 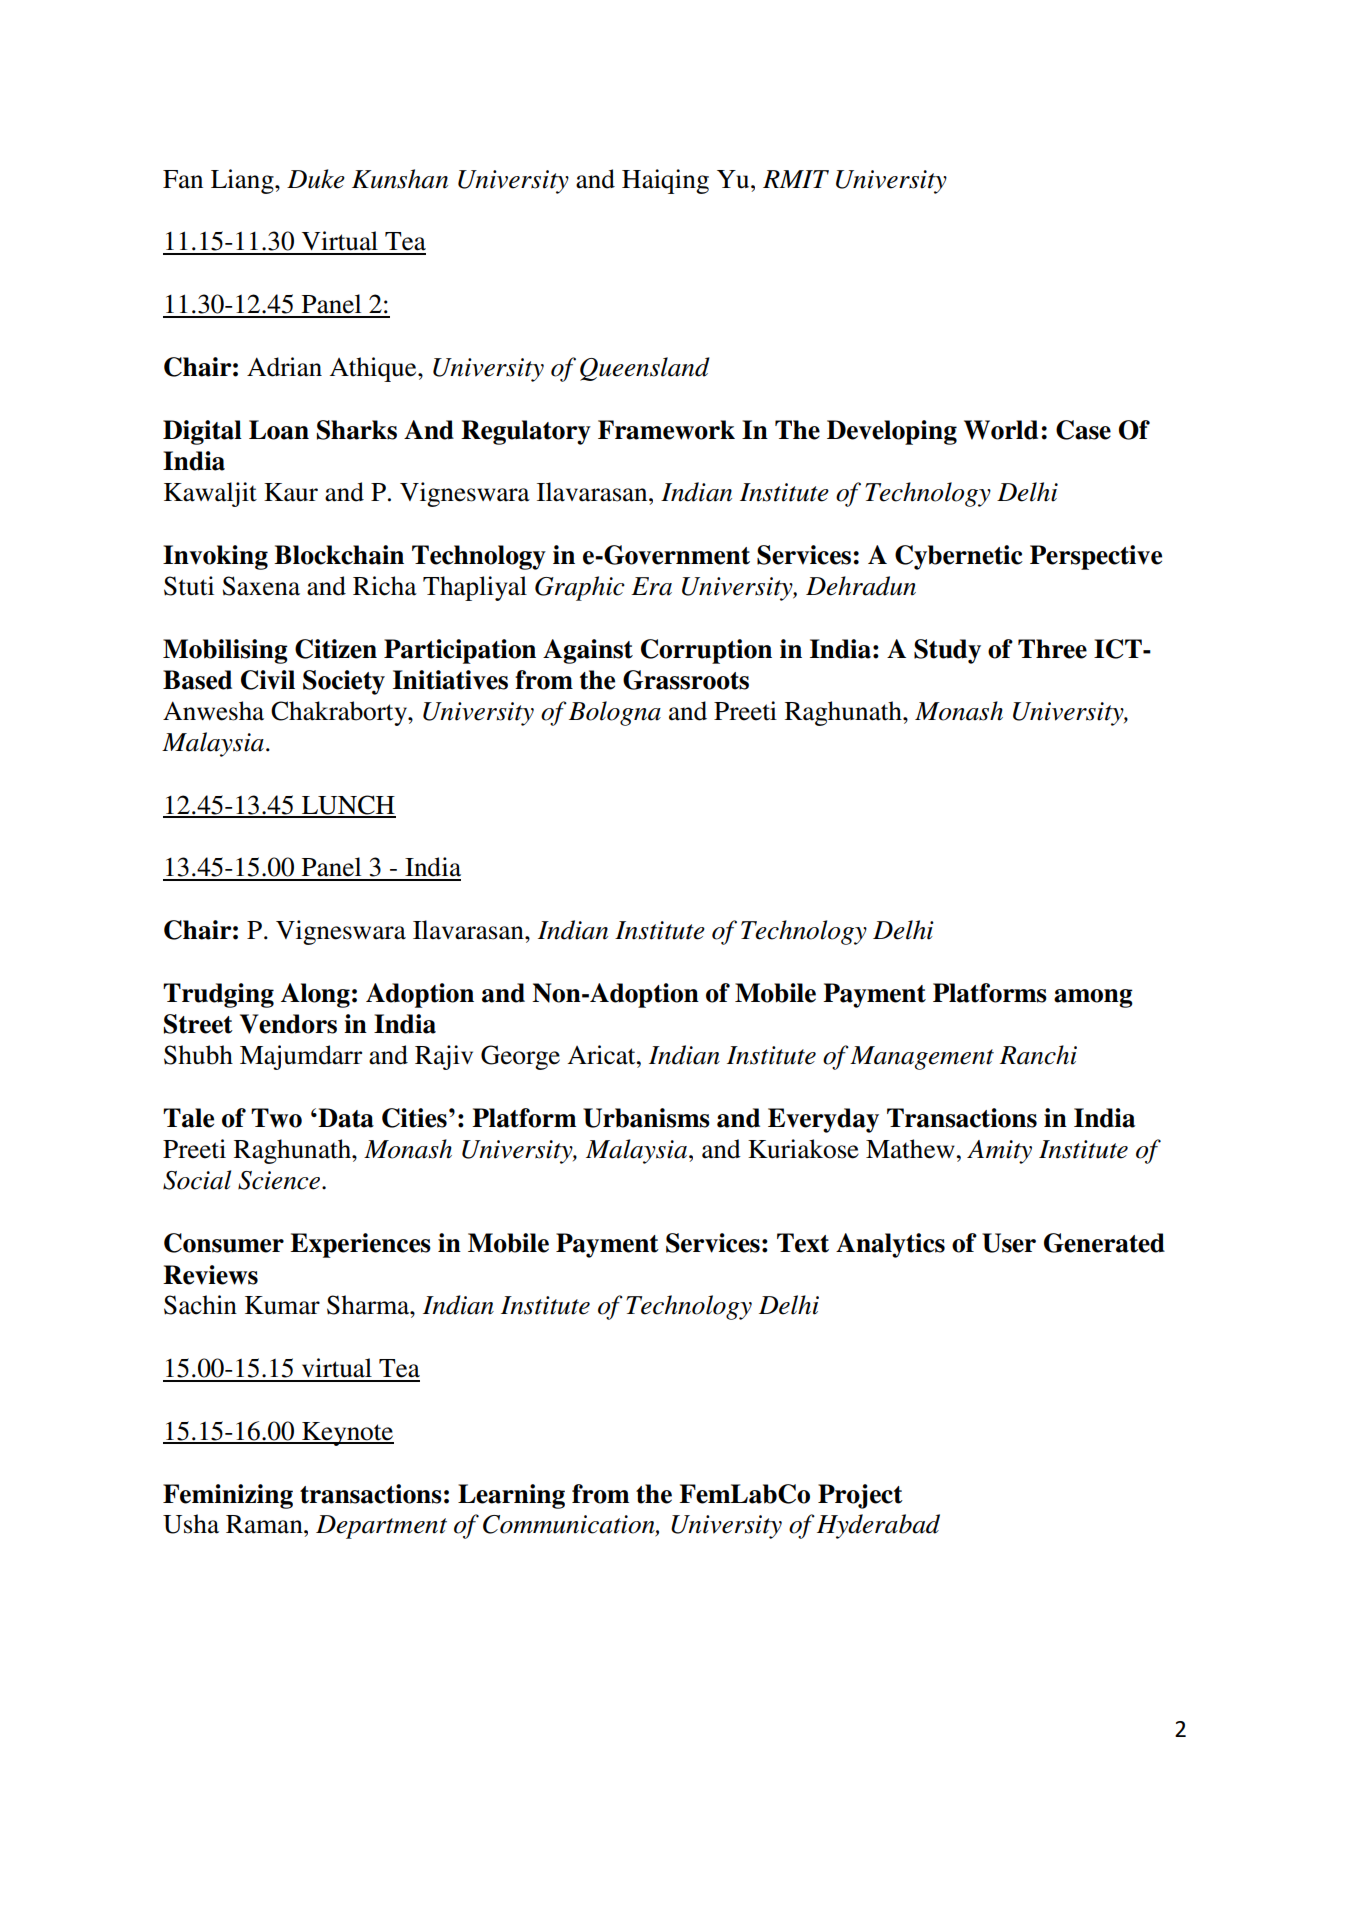 I want to click on Learning, so click(x=511, y=1496).
